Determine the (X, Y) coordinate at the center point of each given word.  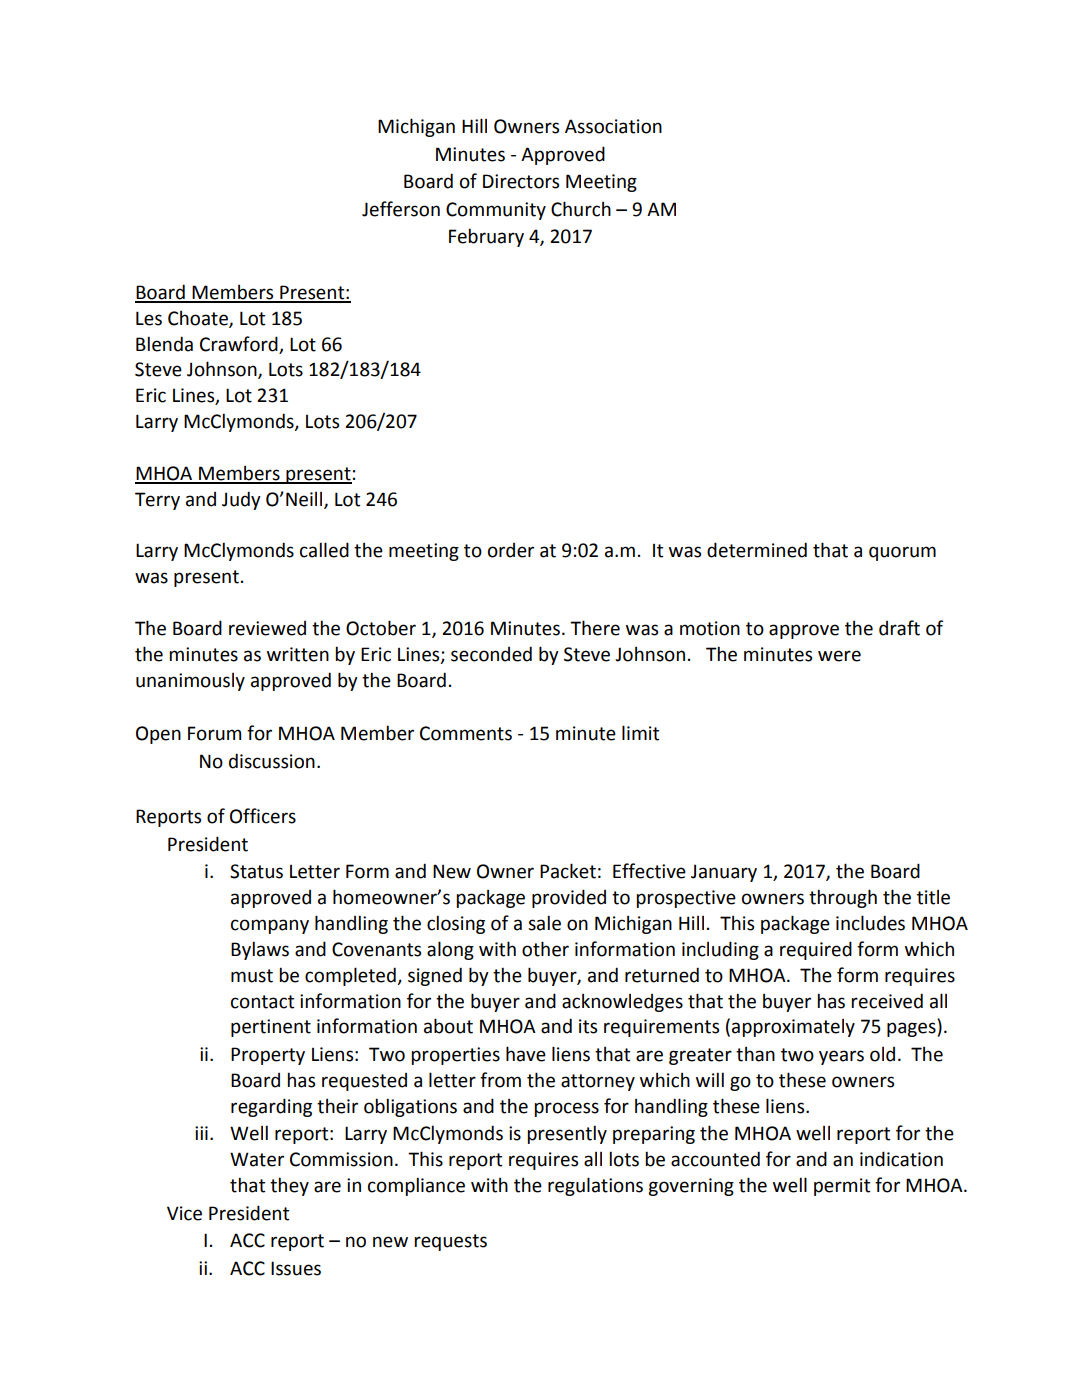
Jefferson (401, 209)
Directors (521, 181)
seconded (491, 654)
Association (613, 126)
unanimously (190, 682)
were (839, 656)
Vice (184, 1213)
